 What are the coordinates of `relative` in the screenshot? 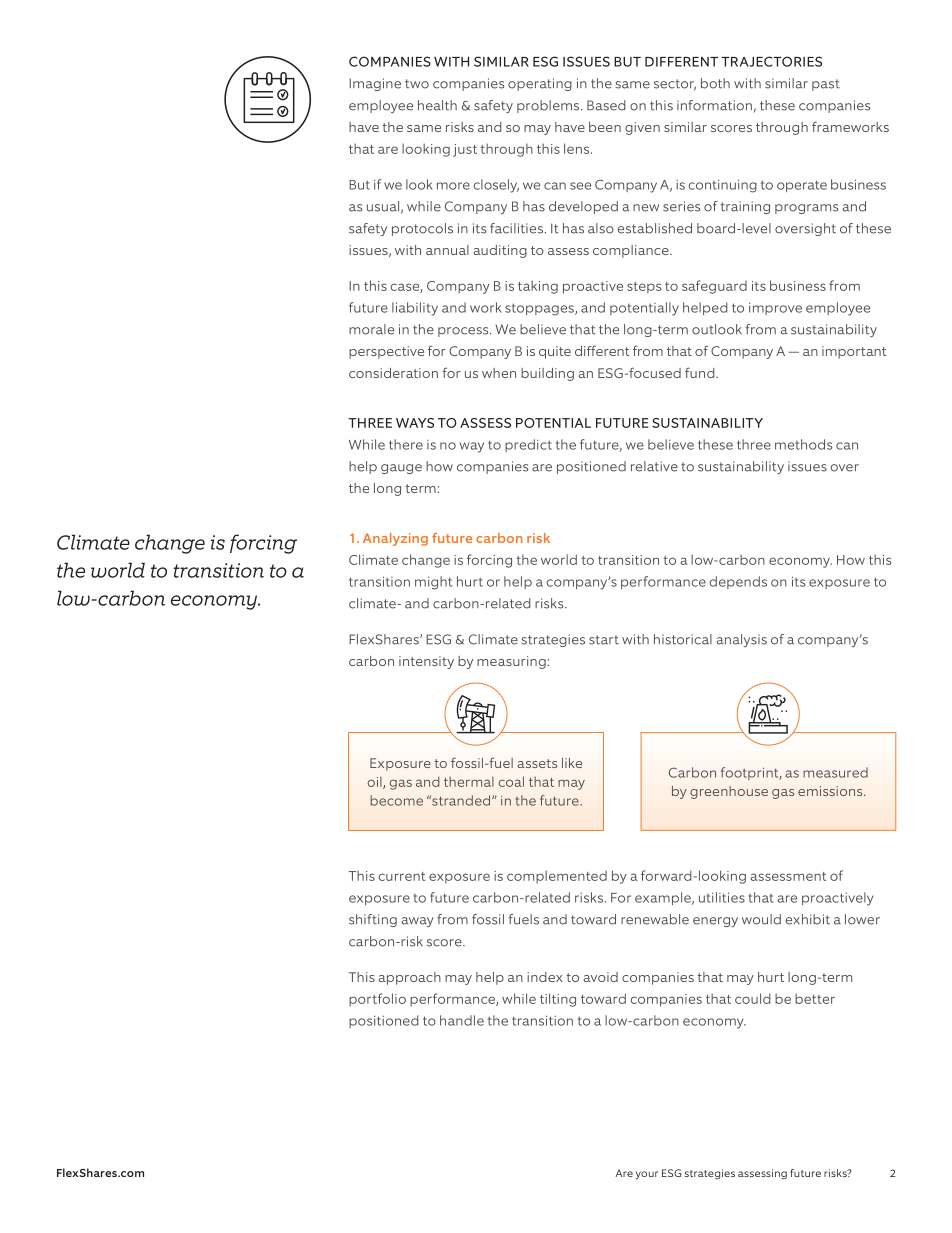 It's located at (654, 466).
